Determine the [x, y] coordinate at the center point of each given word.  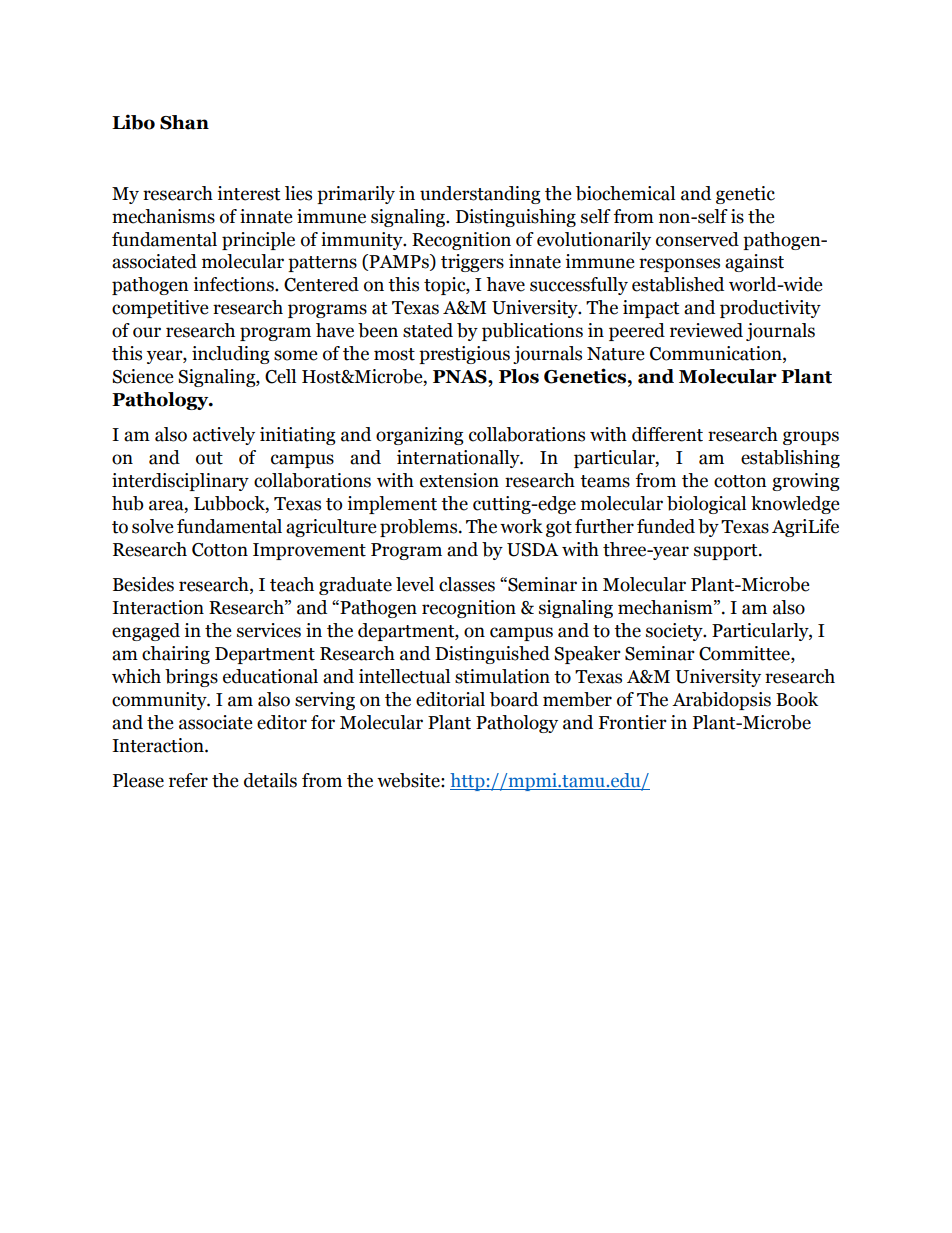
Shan [184, 122]
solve [153, 526]
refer [188, 780]
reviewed [706, 330]
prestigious [464, 355]
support [727, 552]
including [231, 355]
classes [467, 584]
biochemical [625, 193]
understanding [480, 195]
